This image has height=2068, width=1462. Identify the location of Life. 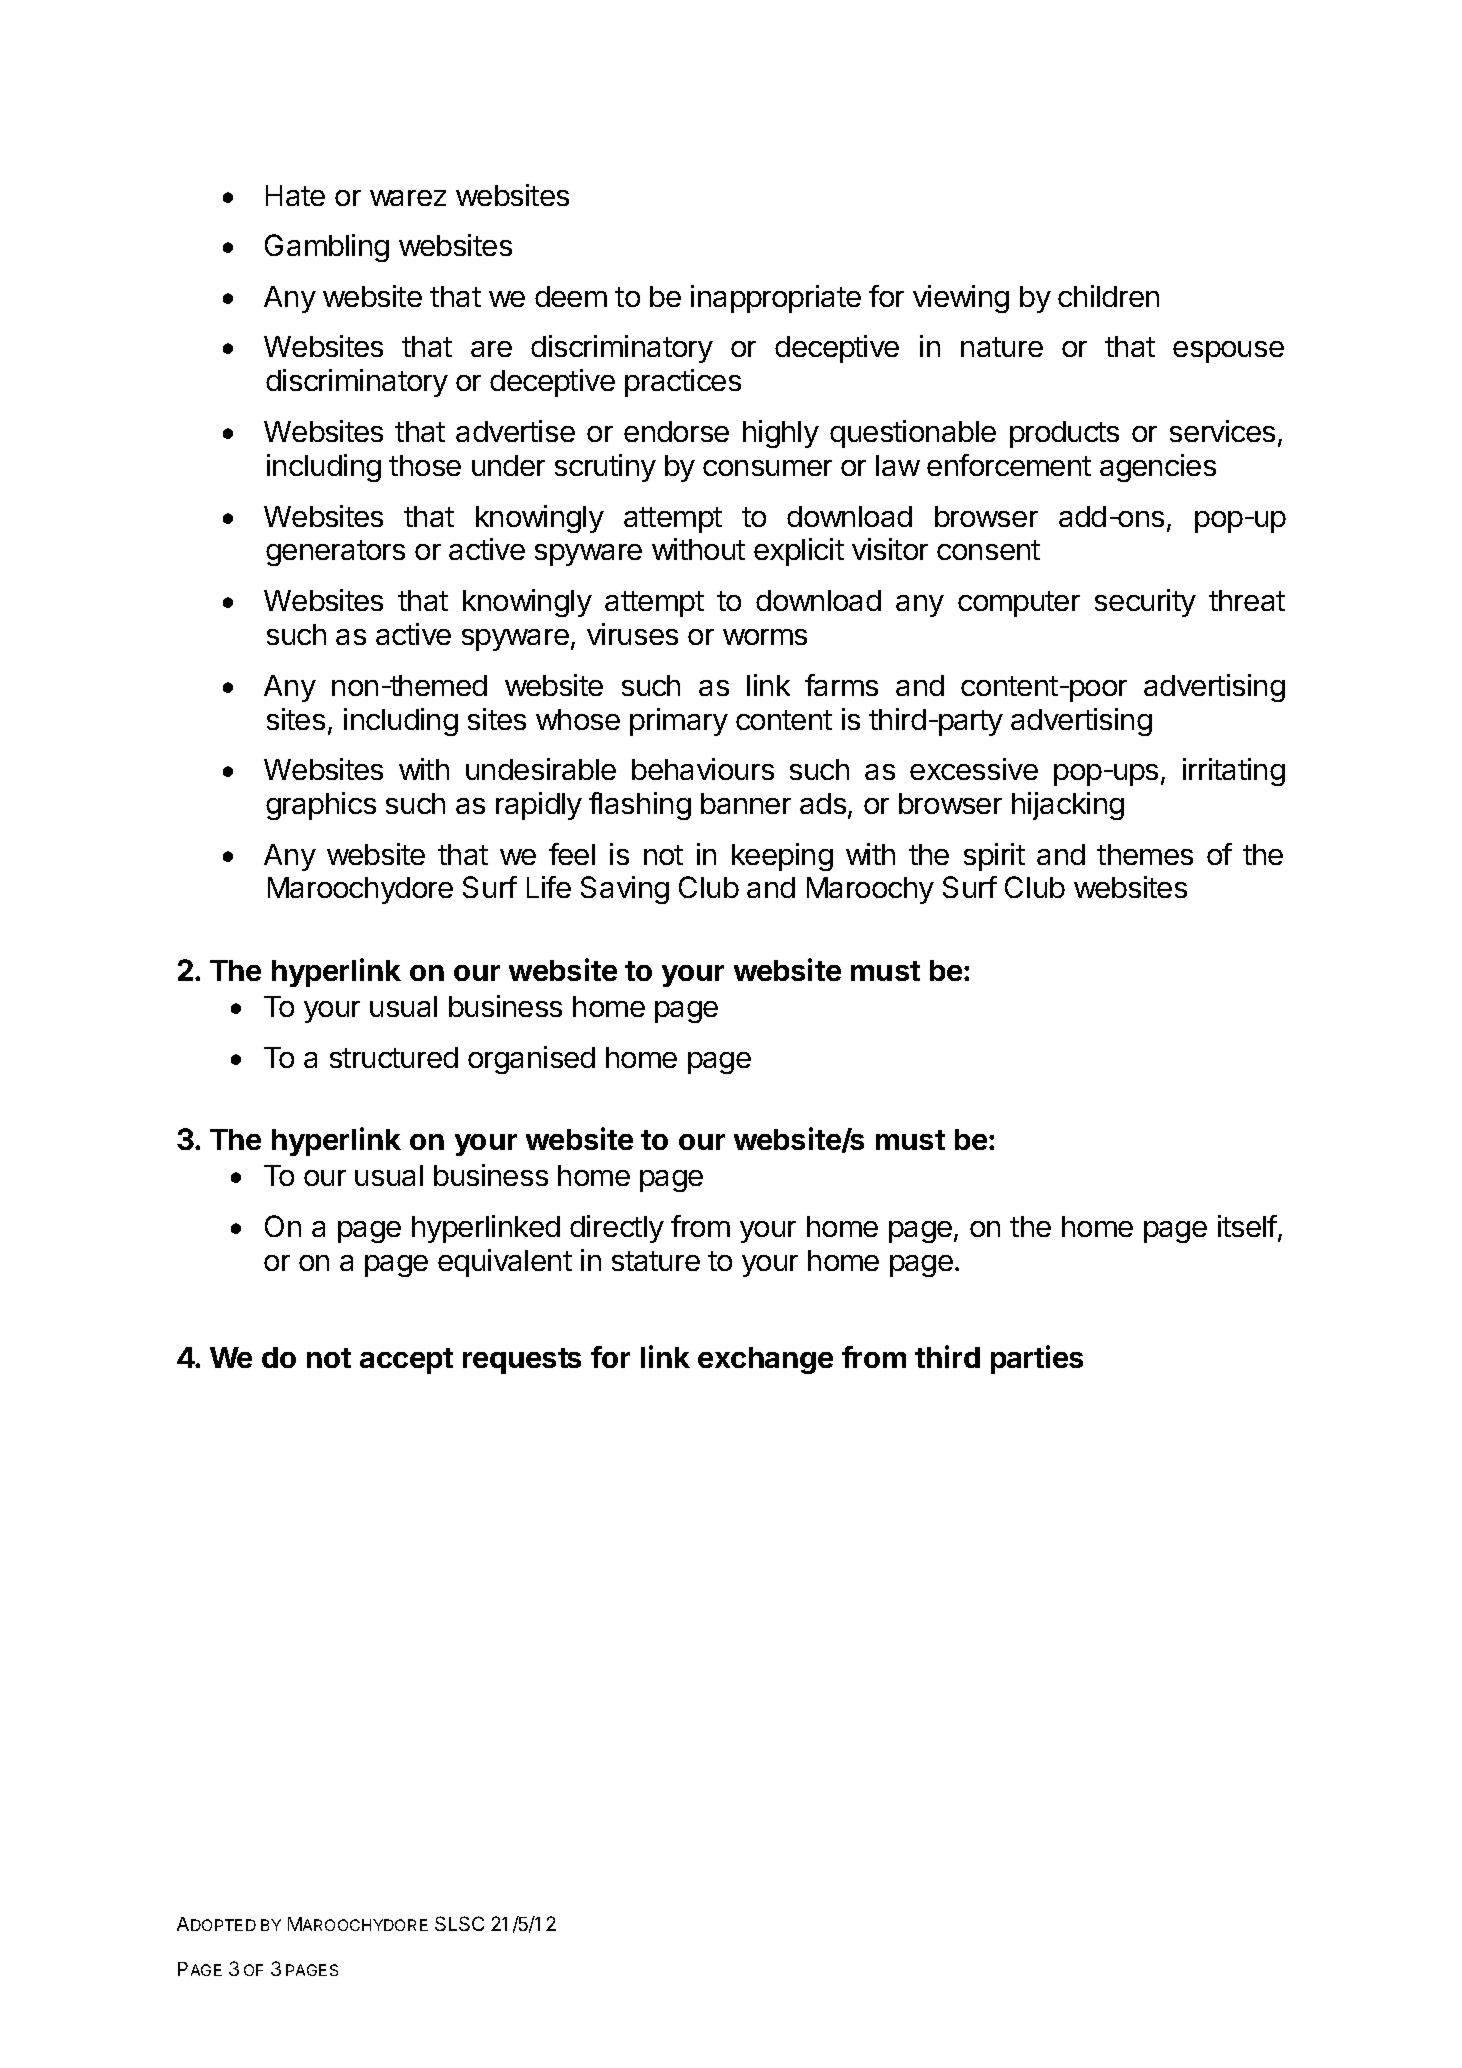
(549, 887).
